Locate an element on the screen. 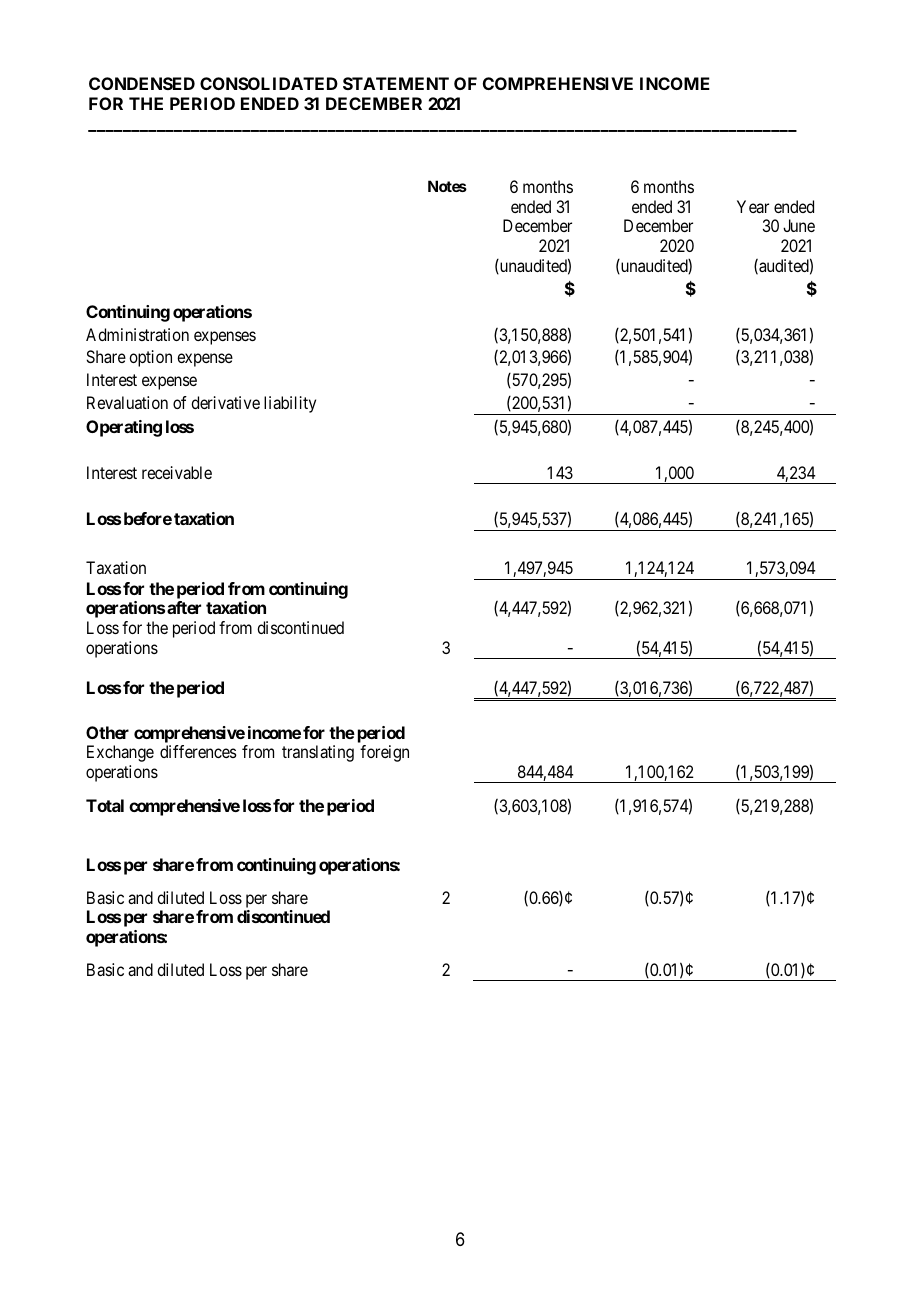  differences is located at coordinates (198, 751).
